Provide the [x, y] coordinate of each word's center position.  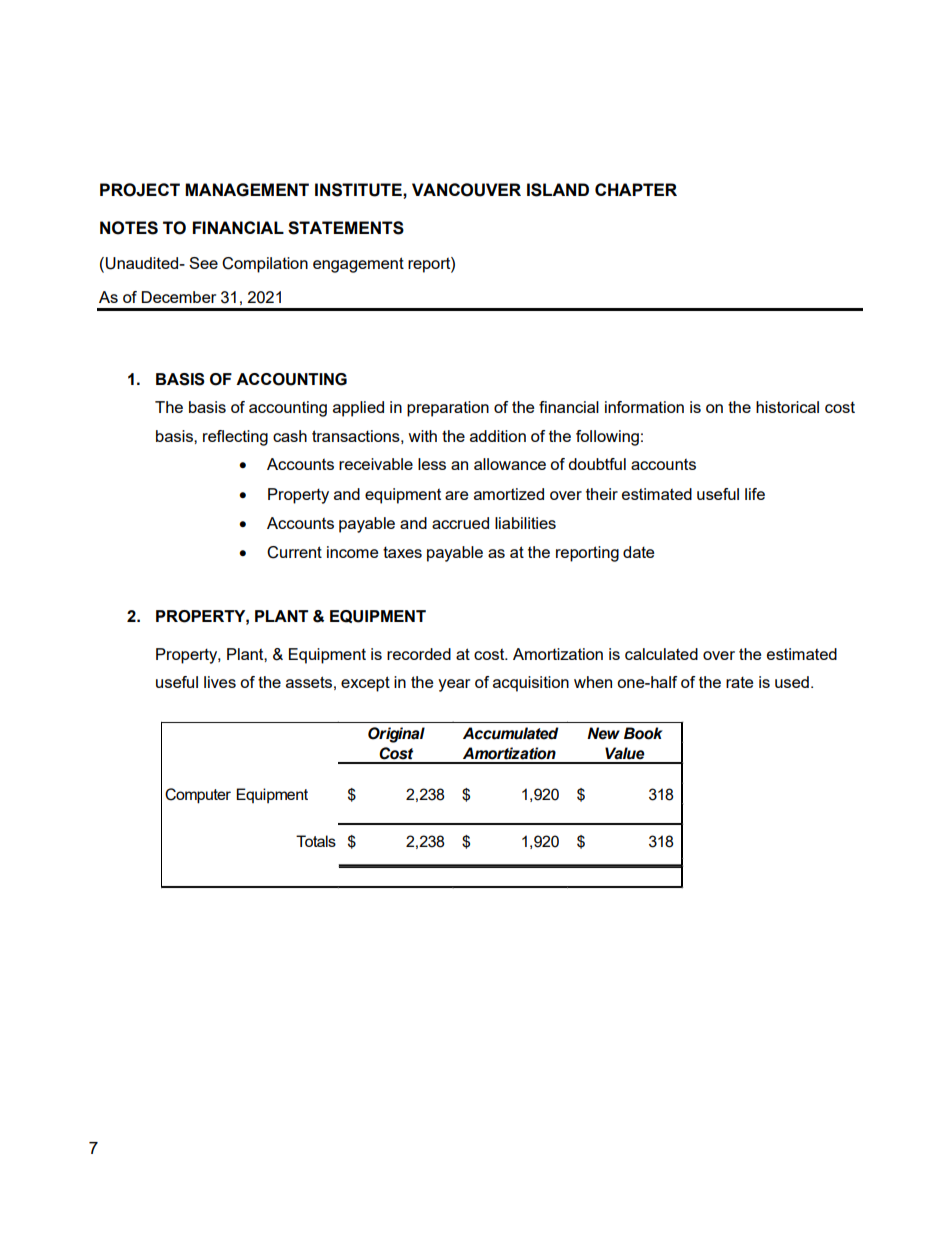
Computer [198, 796]
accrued [460, 523]
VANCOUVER [466, 190]
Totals [316, 841]
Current [294, 552]
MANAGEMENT [247, 190]
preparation [448, 409]
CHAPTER [636, 189]
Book [643, 733]
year [454, 685]
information [644, 407]
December [179, 297]
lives [220, 682]
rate [740, 682]
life [755, 494]
